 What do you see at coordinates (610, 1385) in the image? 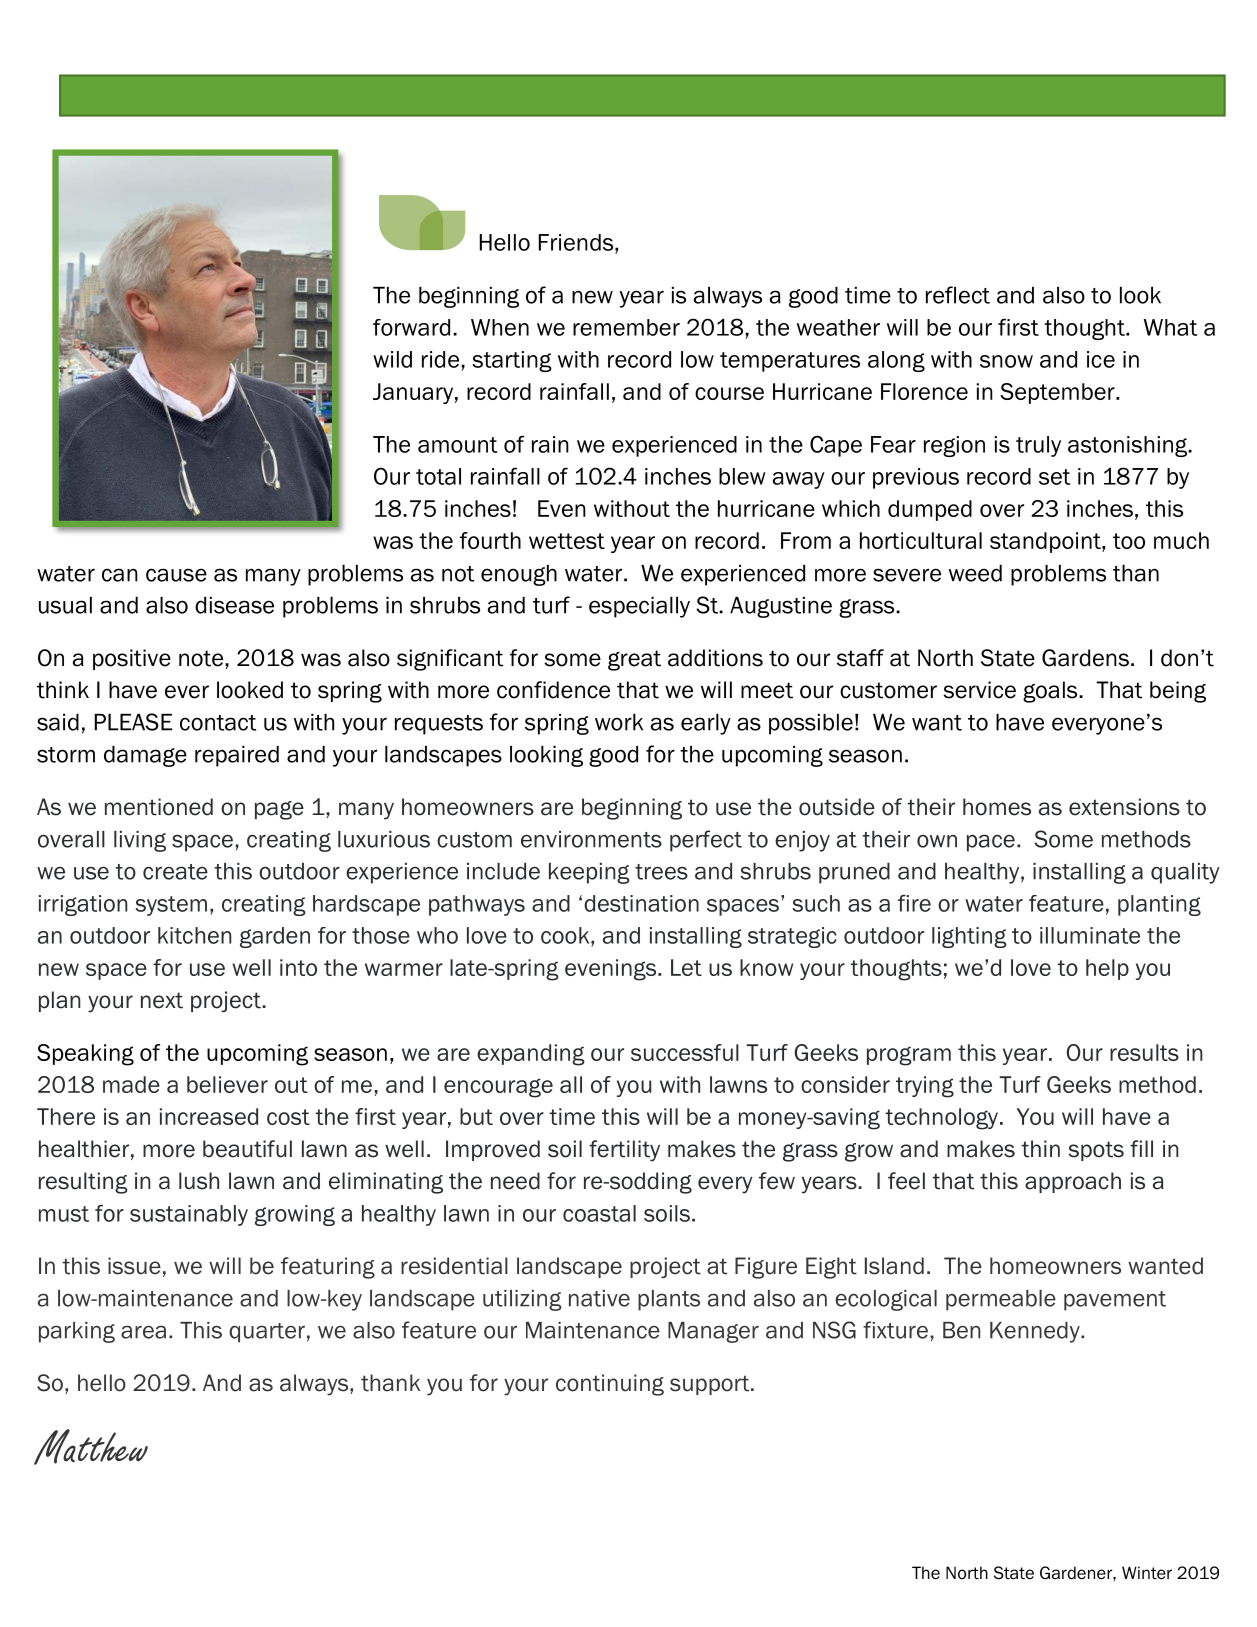
I see `continuing` at bounding box center [610, 1385].
